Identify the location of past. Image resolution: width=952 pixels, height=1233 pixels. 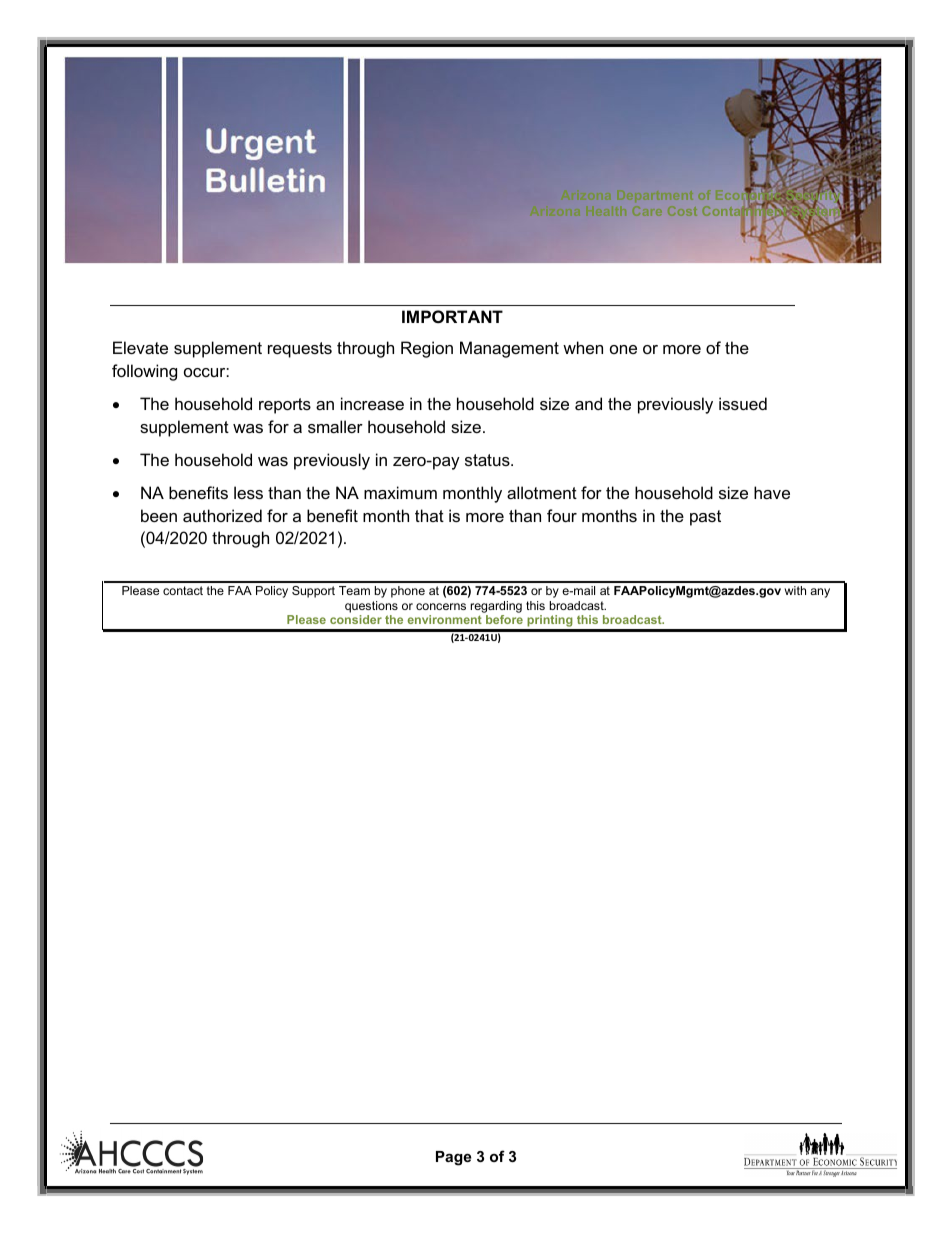
(705, 518).
